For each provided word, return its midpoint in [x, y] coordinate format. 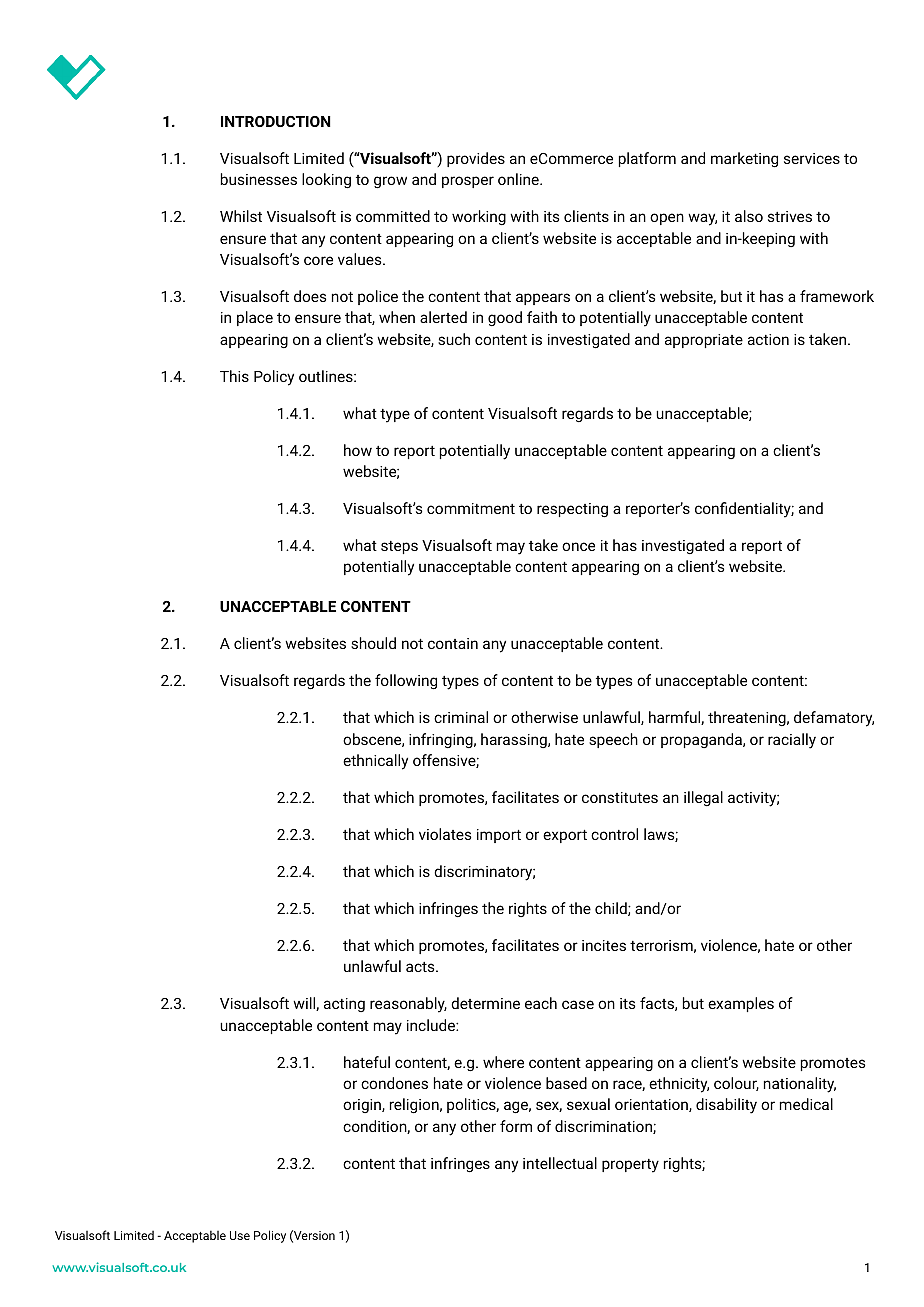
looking [326, 181]
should [373, 643]
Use [240, 1235]
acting [344, 1005]
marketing [744, 160]
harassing [515, 740]
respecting [572, 510]
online [519, 179]
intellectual [560, 1163]
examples [741, 1004]
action [768, 339]
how [358, 450]
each [541, 1003]
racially [792, 741]
